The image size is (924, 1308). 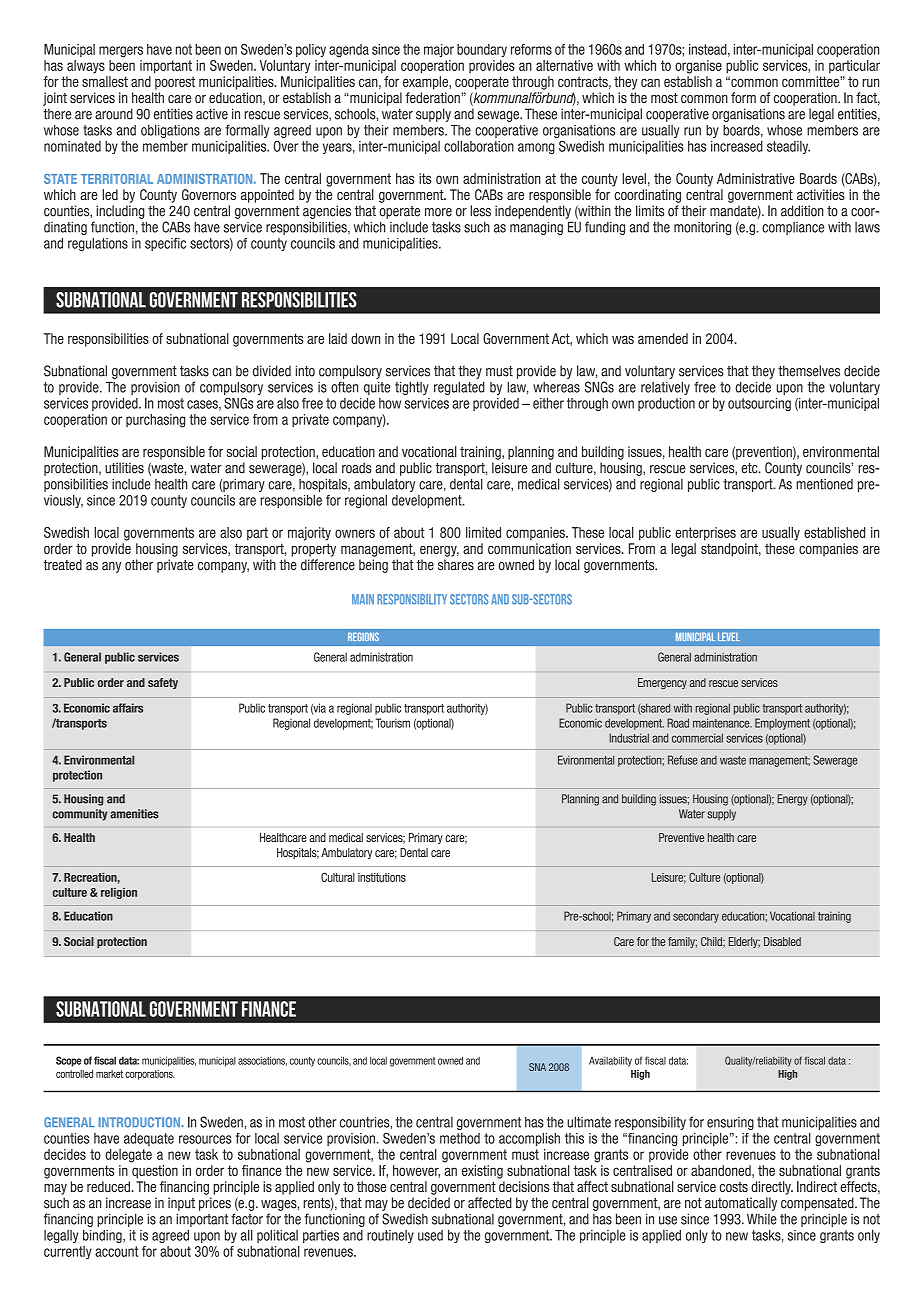 I want to click on safety, so click(x=163, y=683).
